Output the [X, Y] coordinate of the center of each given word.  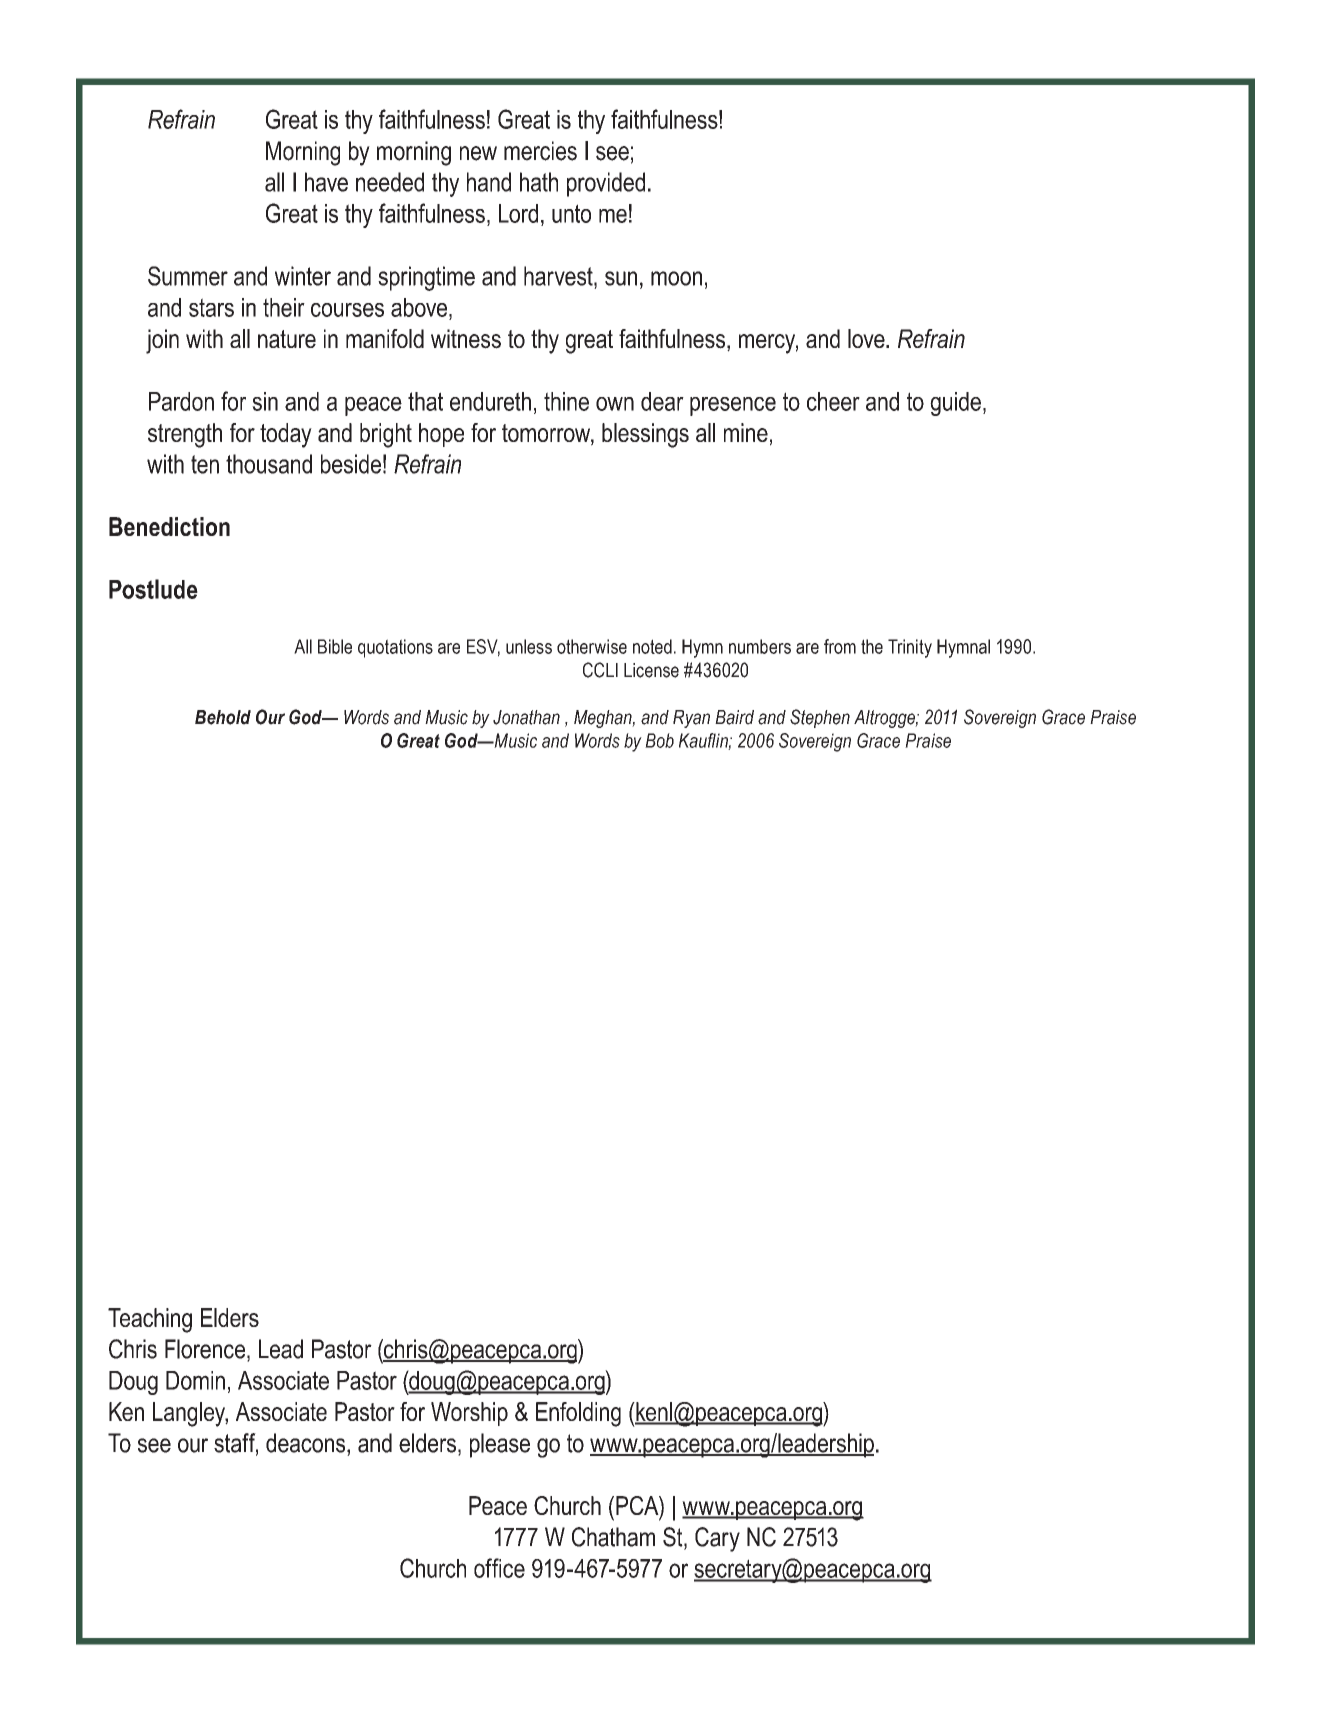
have [326, 182]
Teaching [150, 1320]
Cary [717, 1539]
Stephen [820, 718]
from [840, 646]
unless [529, 646]
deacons [307, 1443]
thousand [269, 464]
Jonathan [526, 717]
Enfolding [578, 1414]
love [867, 338]
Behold [223, 717]
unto [571, 213]
